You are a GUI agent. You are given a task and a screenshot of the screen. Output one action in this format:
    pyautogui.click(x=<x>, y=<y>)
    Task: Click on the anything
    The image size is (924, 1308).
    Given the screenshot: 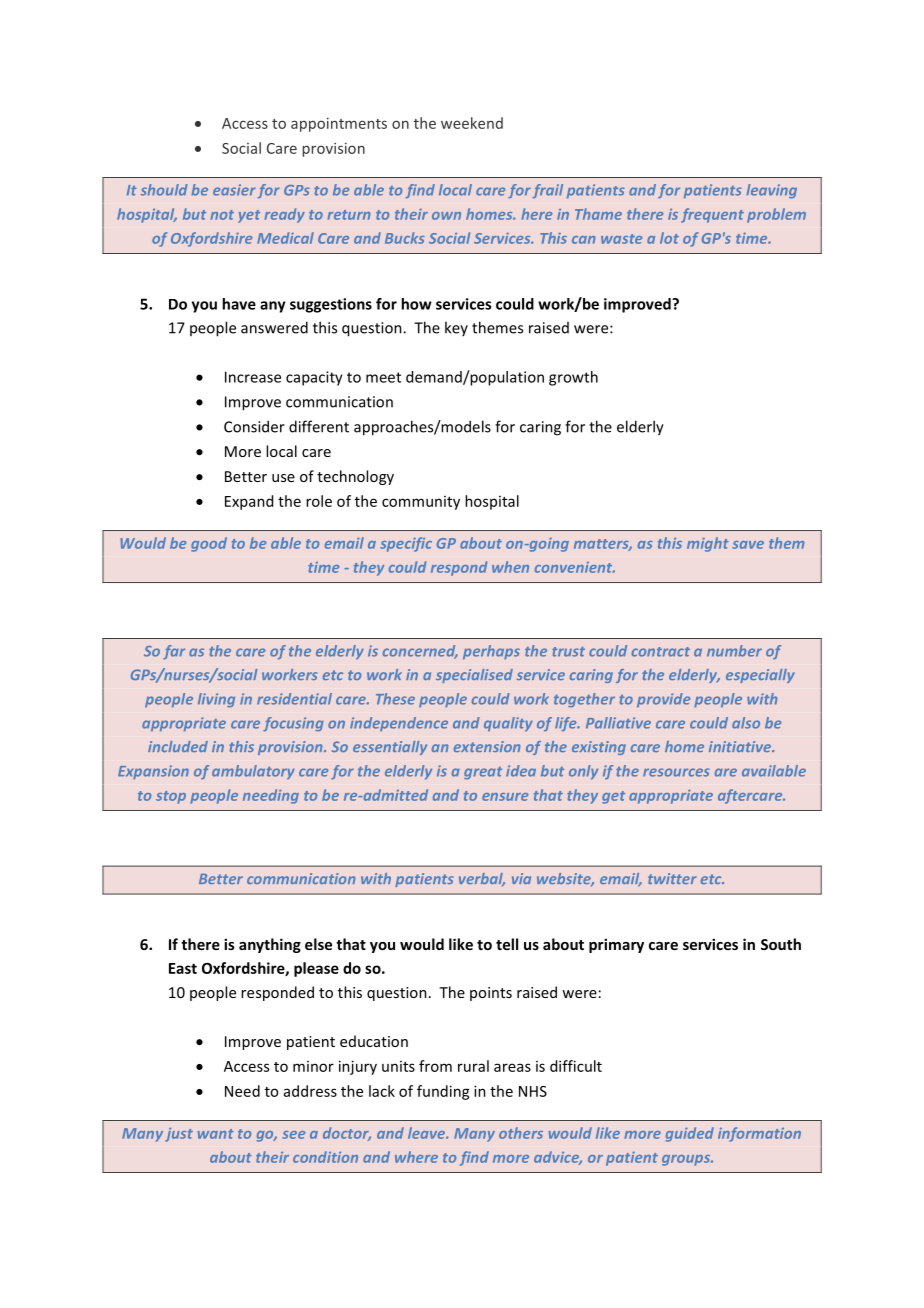 What is the action you would take?
    pyautogui.click(x=270, y=945)
